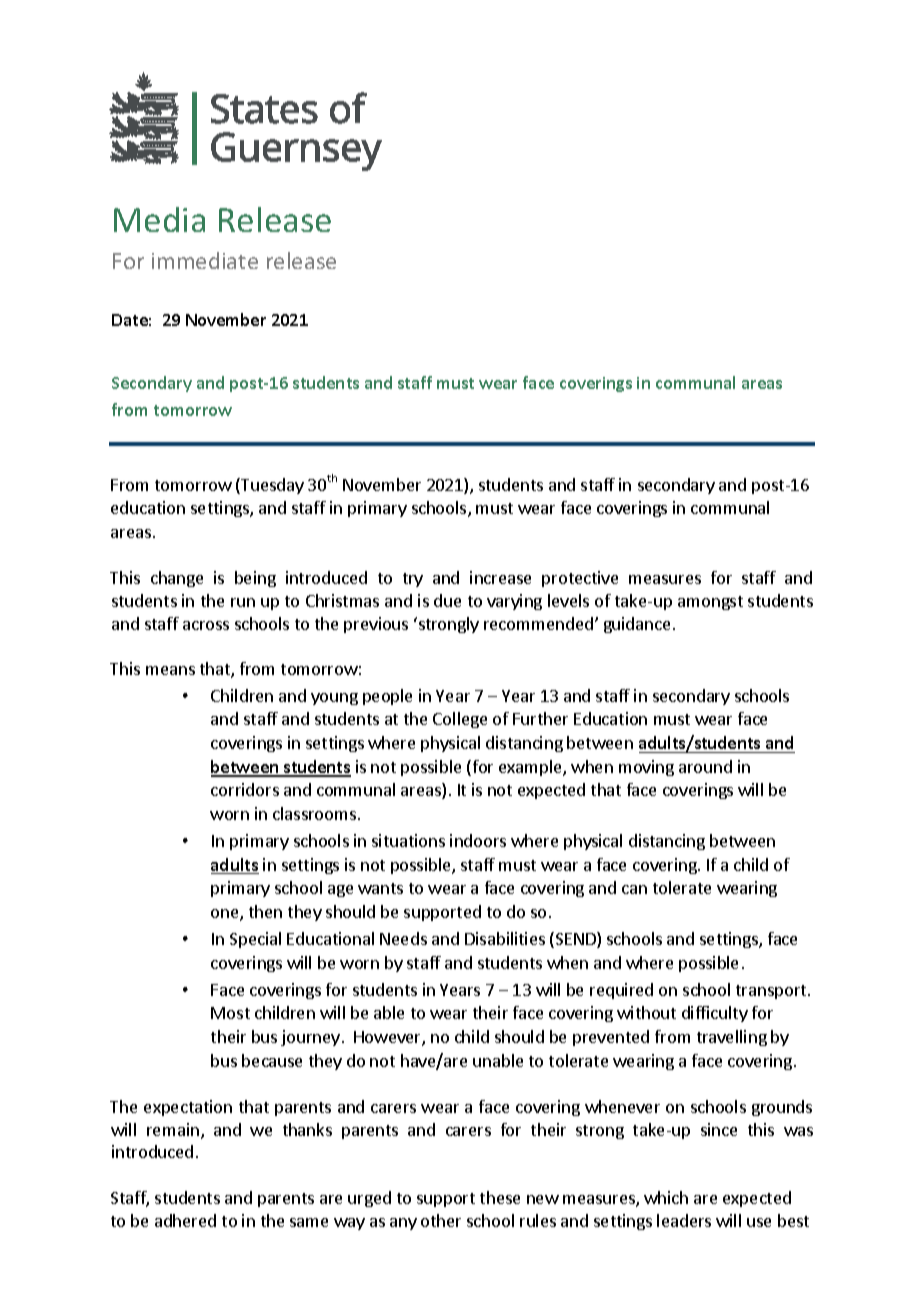 Image resolution: width=924 pixels, height=1308 pixels. Describe the element at coordinates (265, 911) in the screenshot. I see `then` at that location.
